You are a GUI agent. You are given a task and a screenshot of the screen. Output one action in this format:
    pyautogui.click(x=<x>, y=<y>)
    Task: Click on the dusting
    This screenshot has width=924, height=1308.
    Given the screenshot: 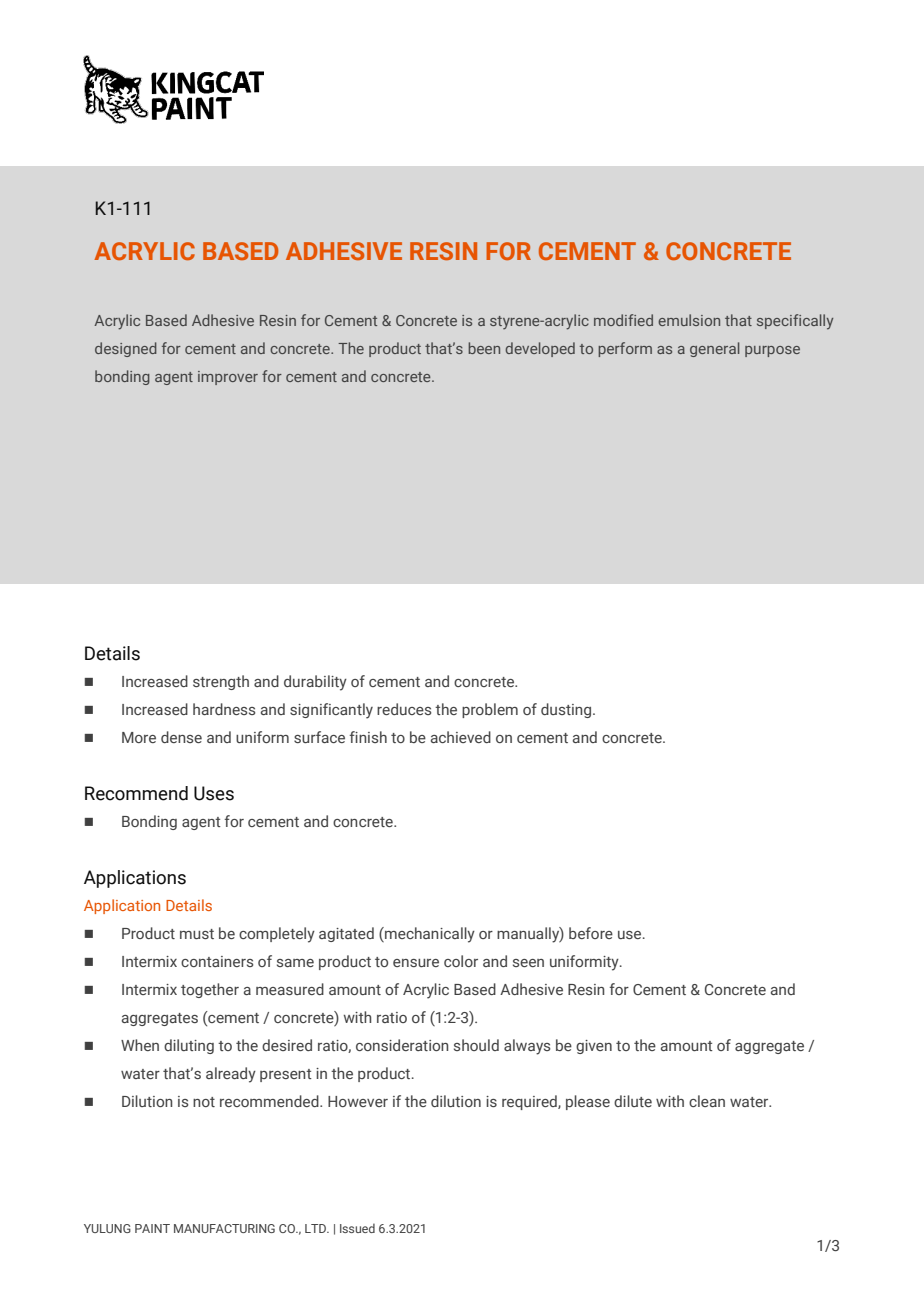 What is the action you would take?
    pyautogui.click(x=567, y=710)
